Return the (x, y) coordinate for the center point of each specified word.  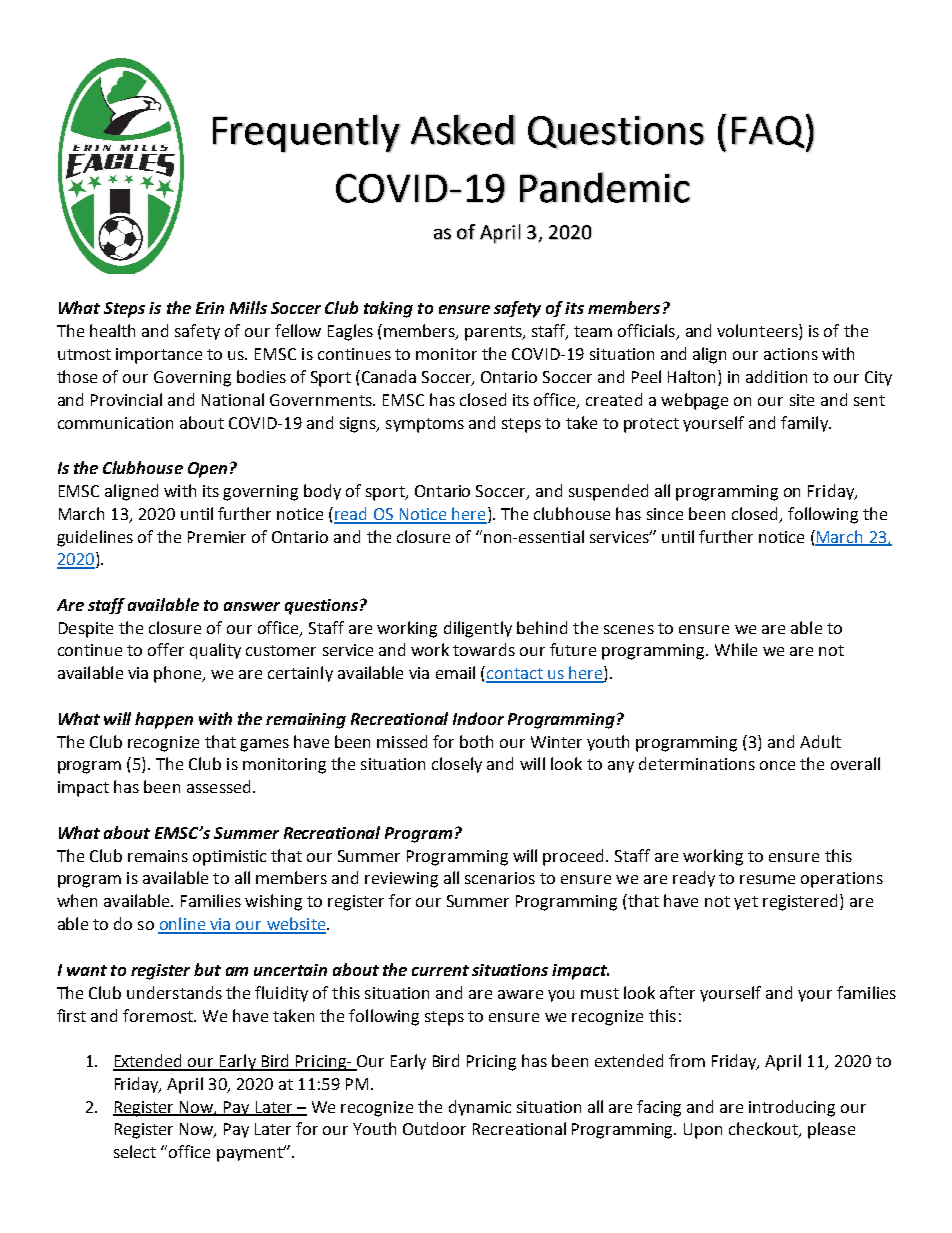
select (135, 1151)
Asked (463, 130)
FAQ (768, 132)
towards (484, 649)
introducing (792, 1108)
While (736, 649)
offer (166, 649)
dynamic (480, 1108)
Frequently (307, 134)
